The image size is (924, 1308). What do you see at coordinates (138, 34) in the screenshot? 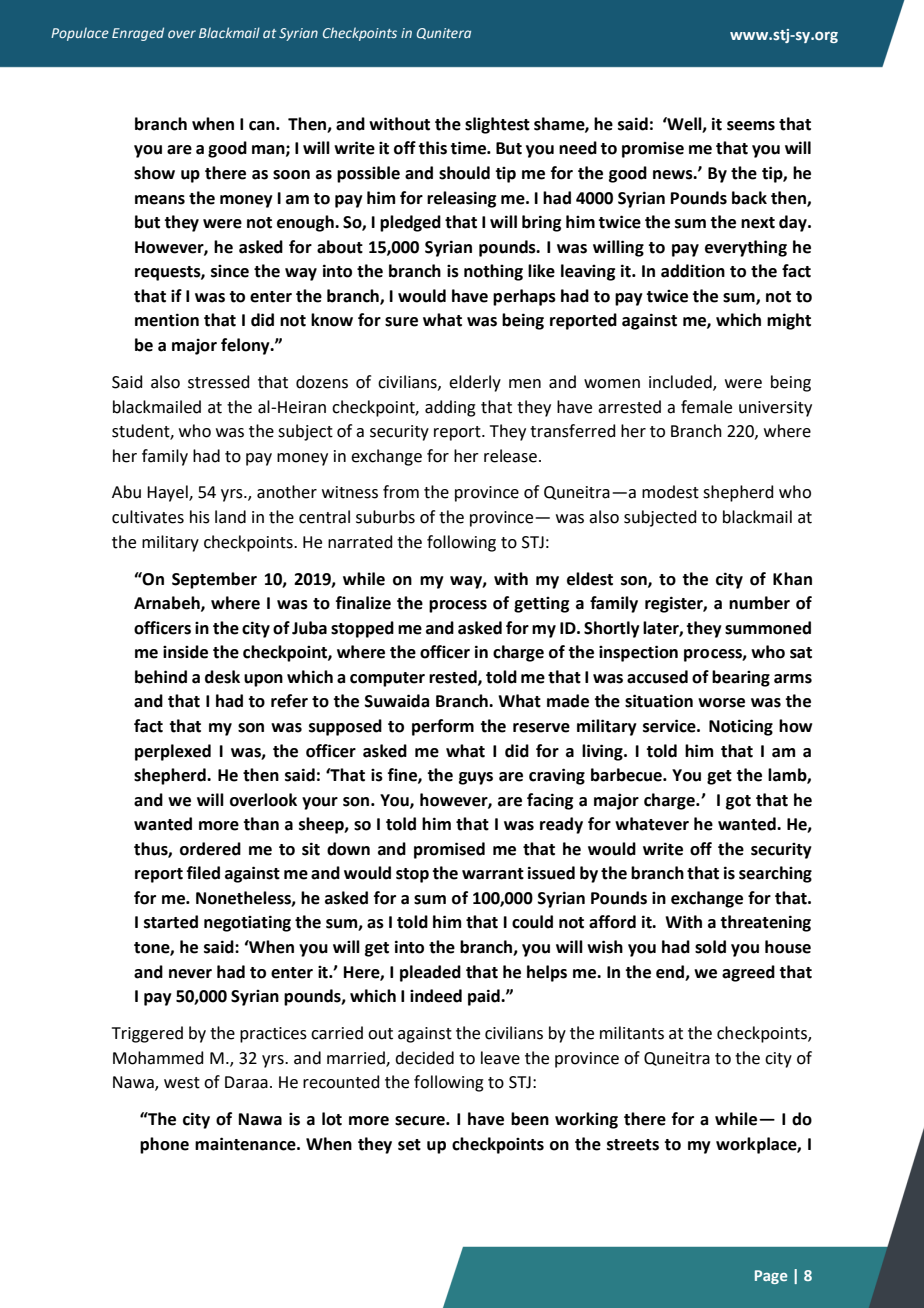
I see `Enraged` at bounding box center [138, 34].
